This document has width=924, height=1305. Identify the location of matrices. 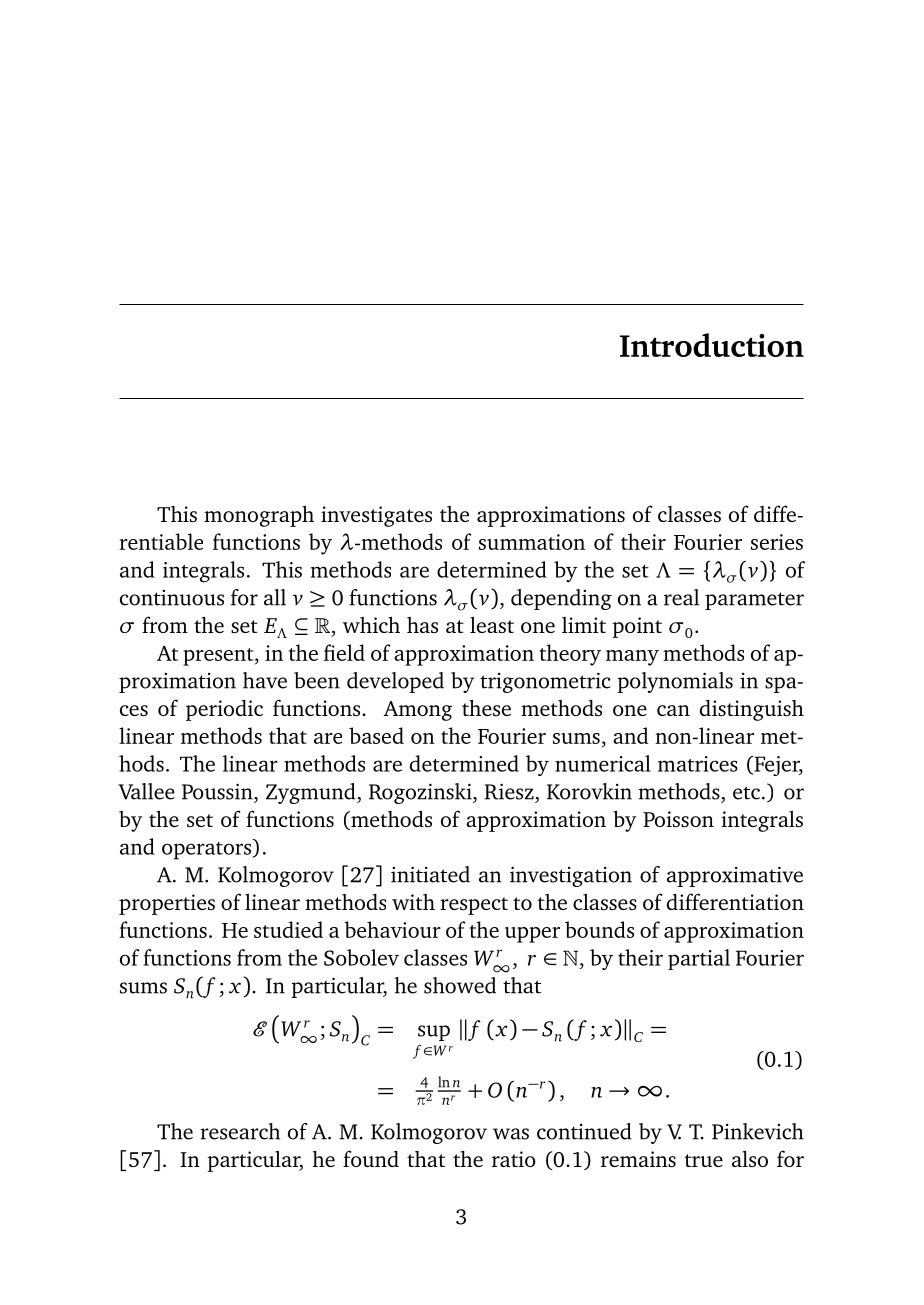
(698, 764).
